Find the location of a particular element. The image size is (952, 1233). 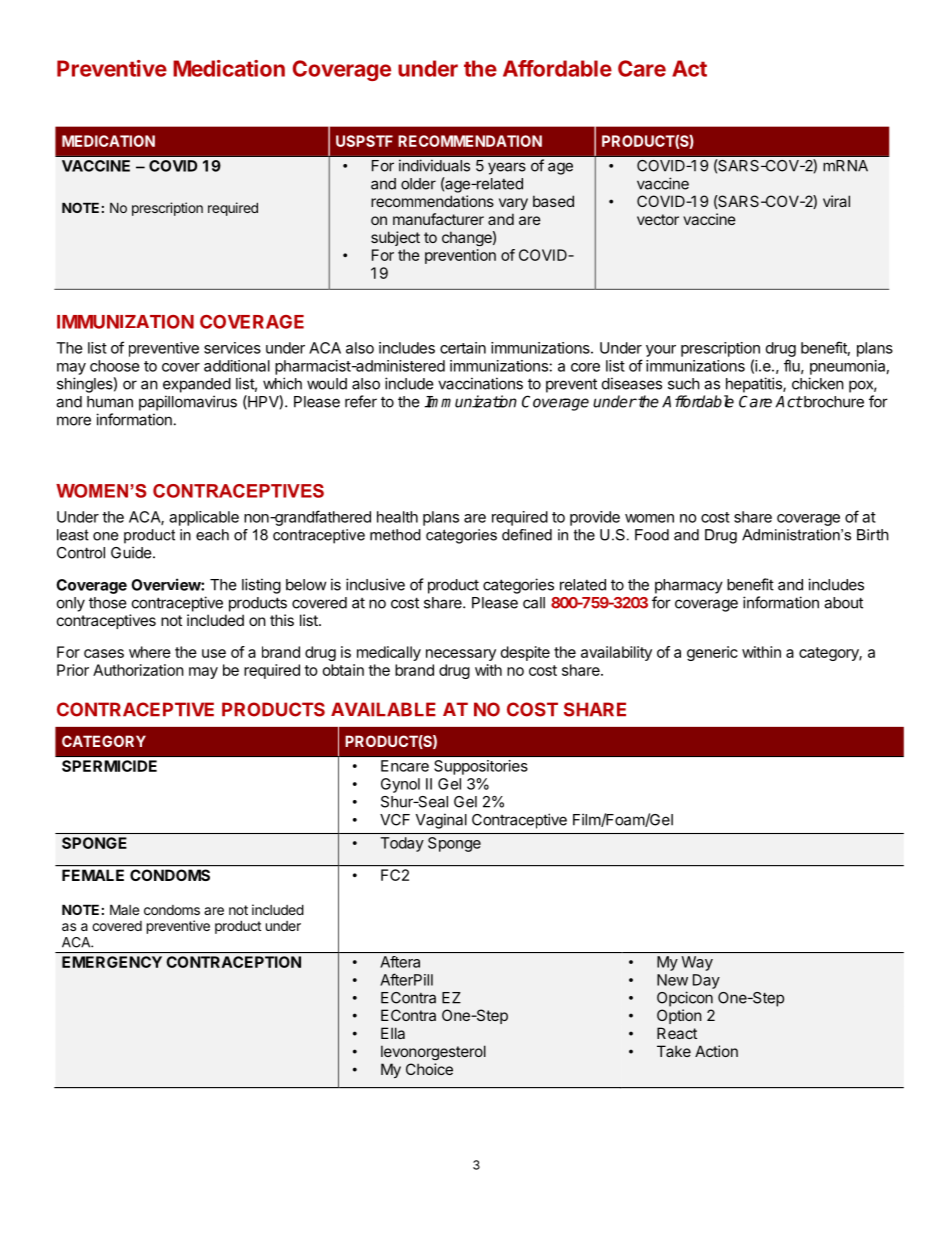

subject is located at coordinates (395, 238).
